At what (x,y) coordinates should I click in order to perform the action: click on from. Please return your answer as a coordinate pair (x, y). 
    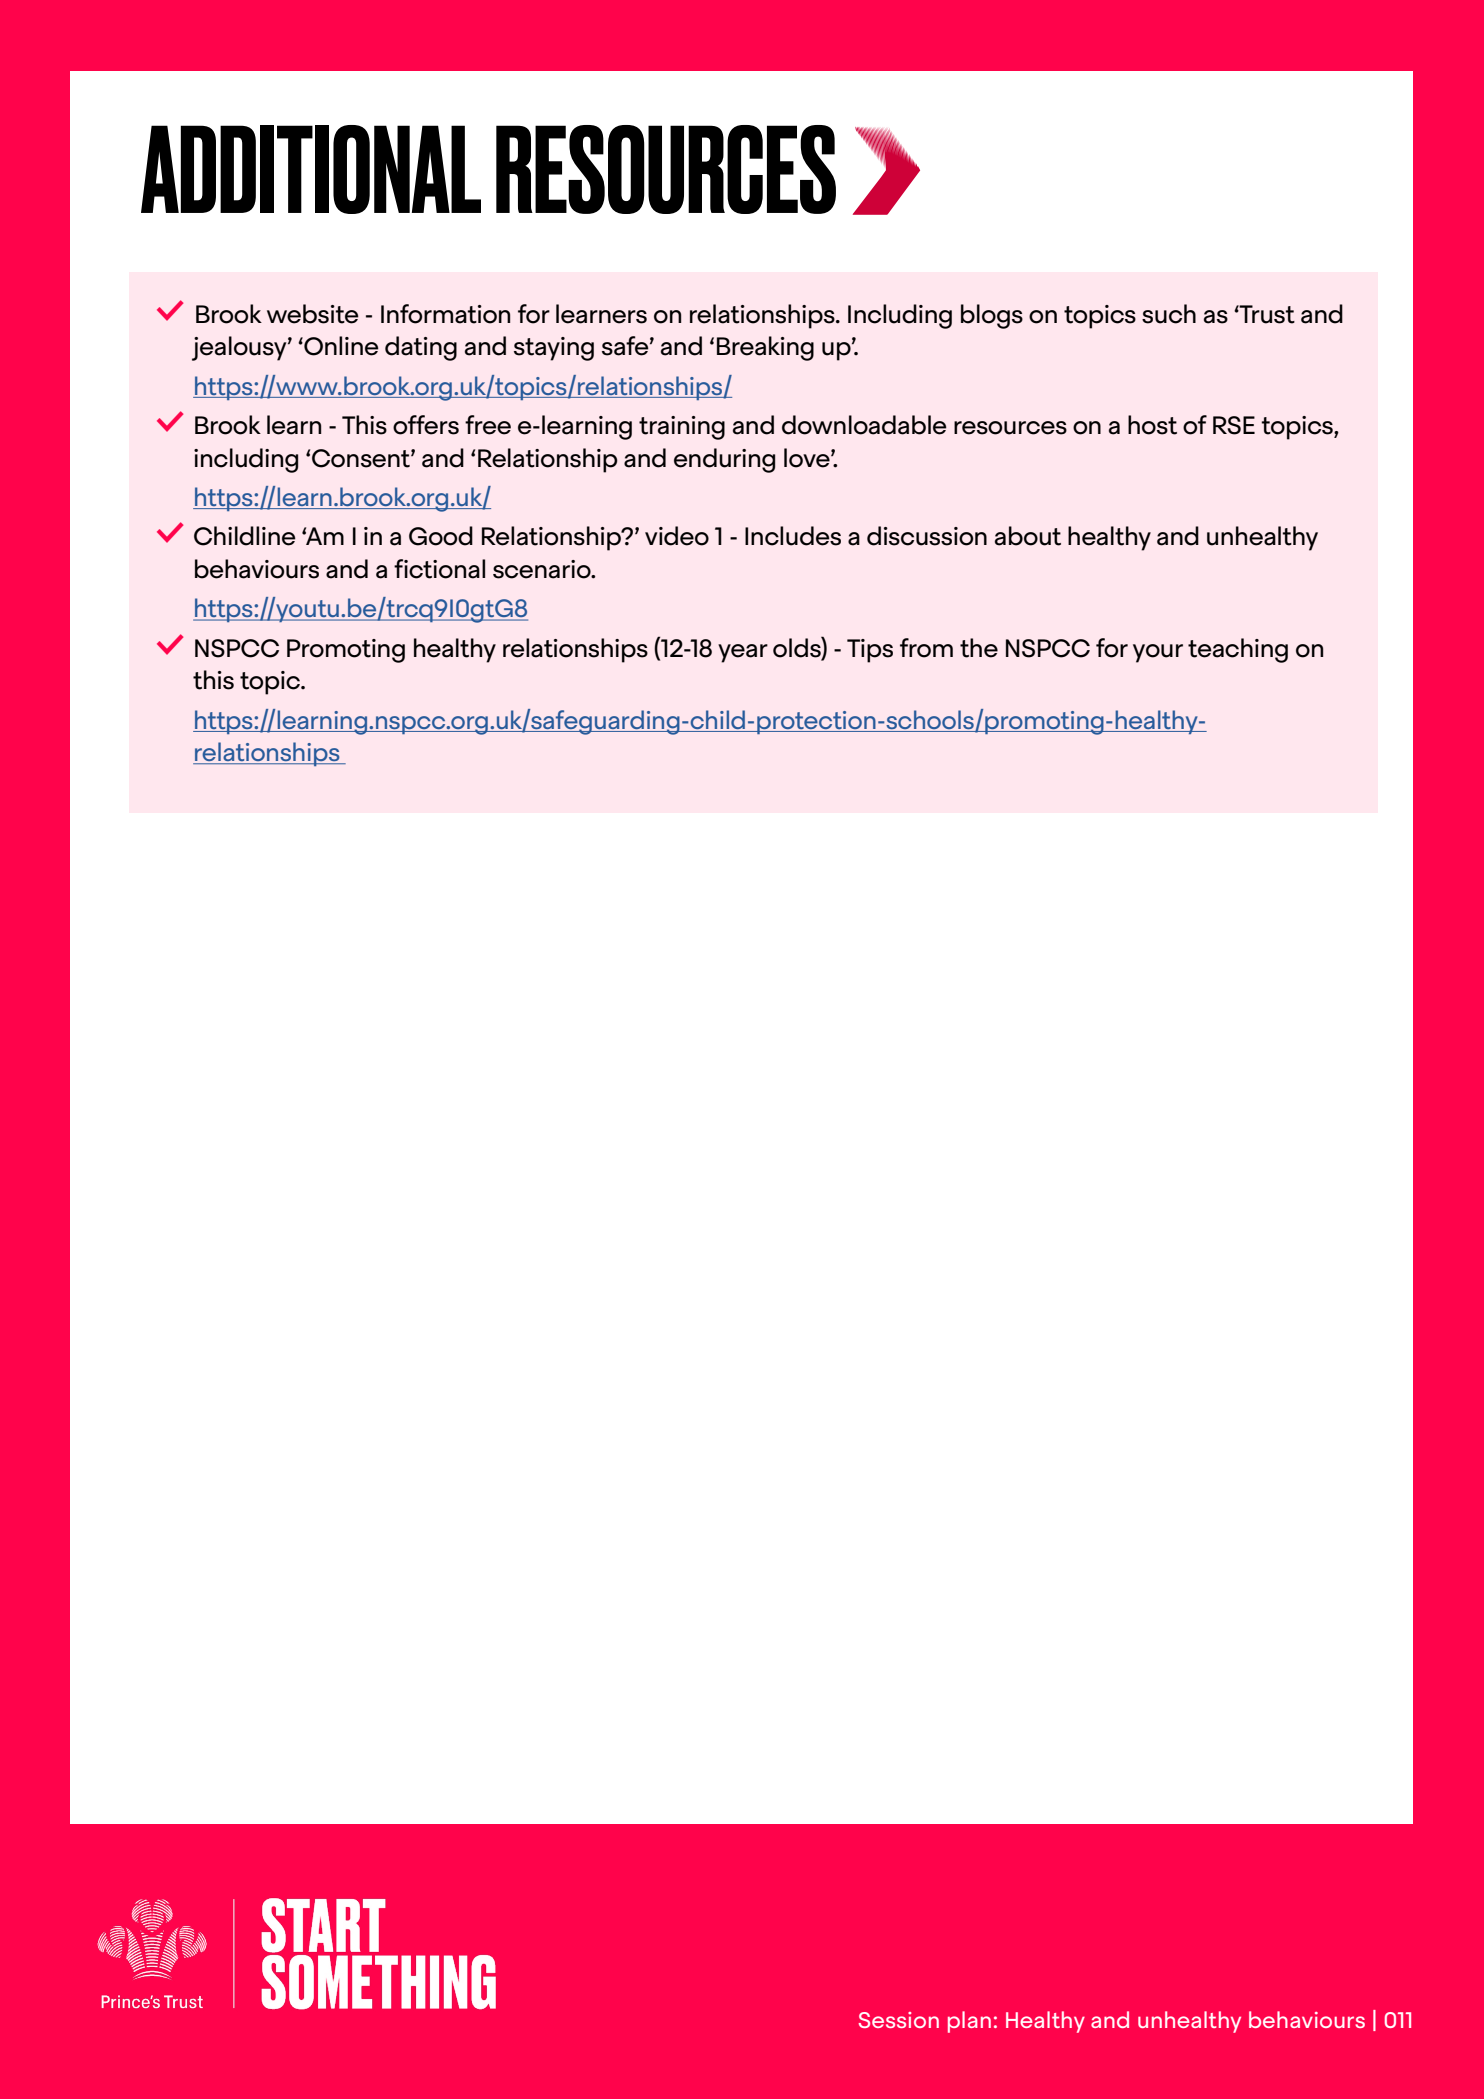
    Looking at the image, I should click on (926, 648).
